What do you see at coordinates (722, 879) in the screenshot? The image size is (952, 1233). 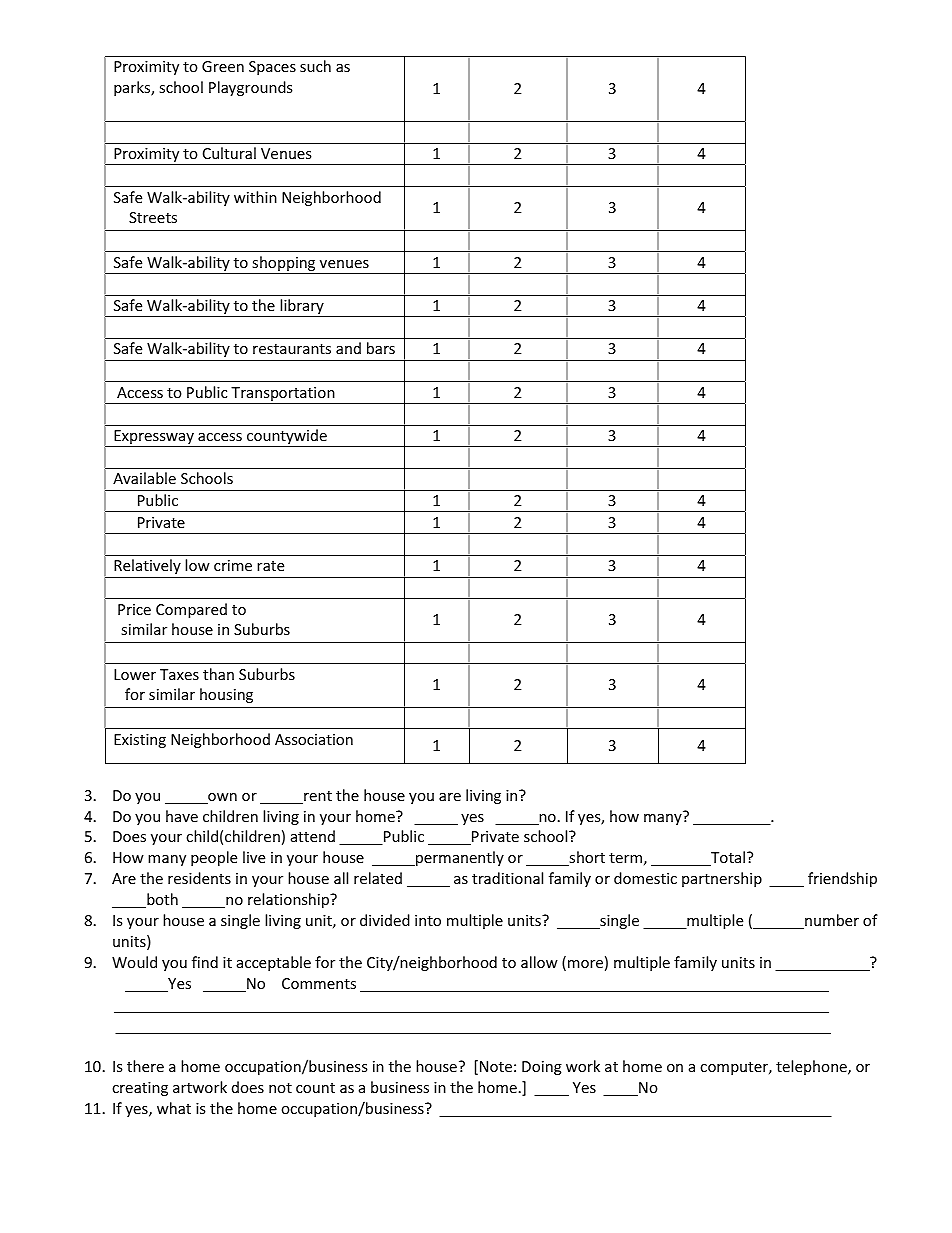 I see `partnership` at bounding box center [722, 879].
